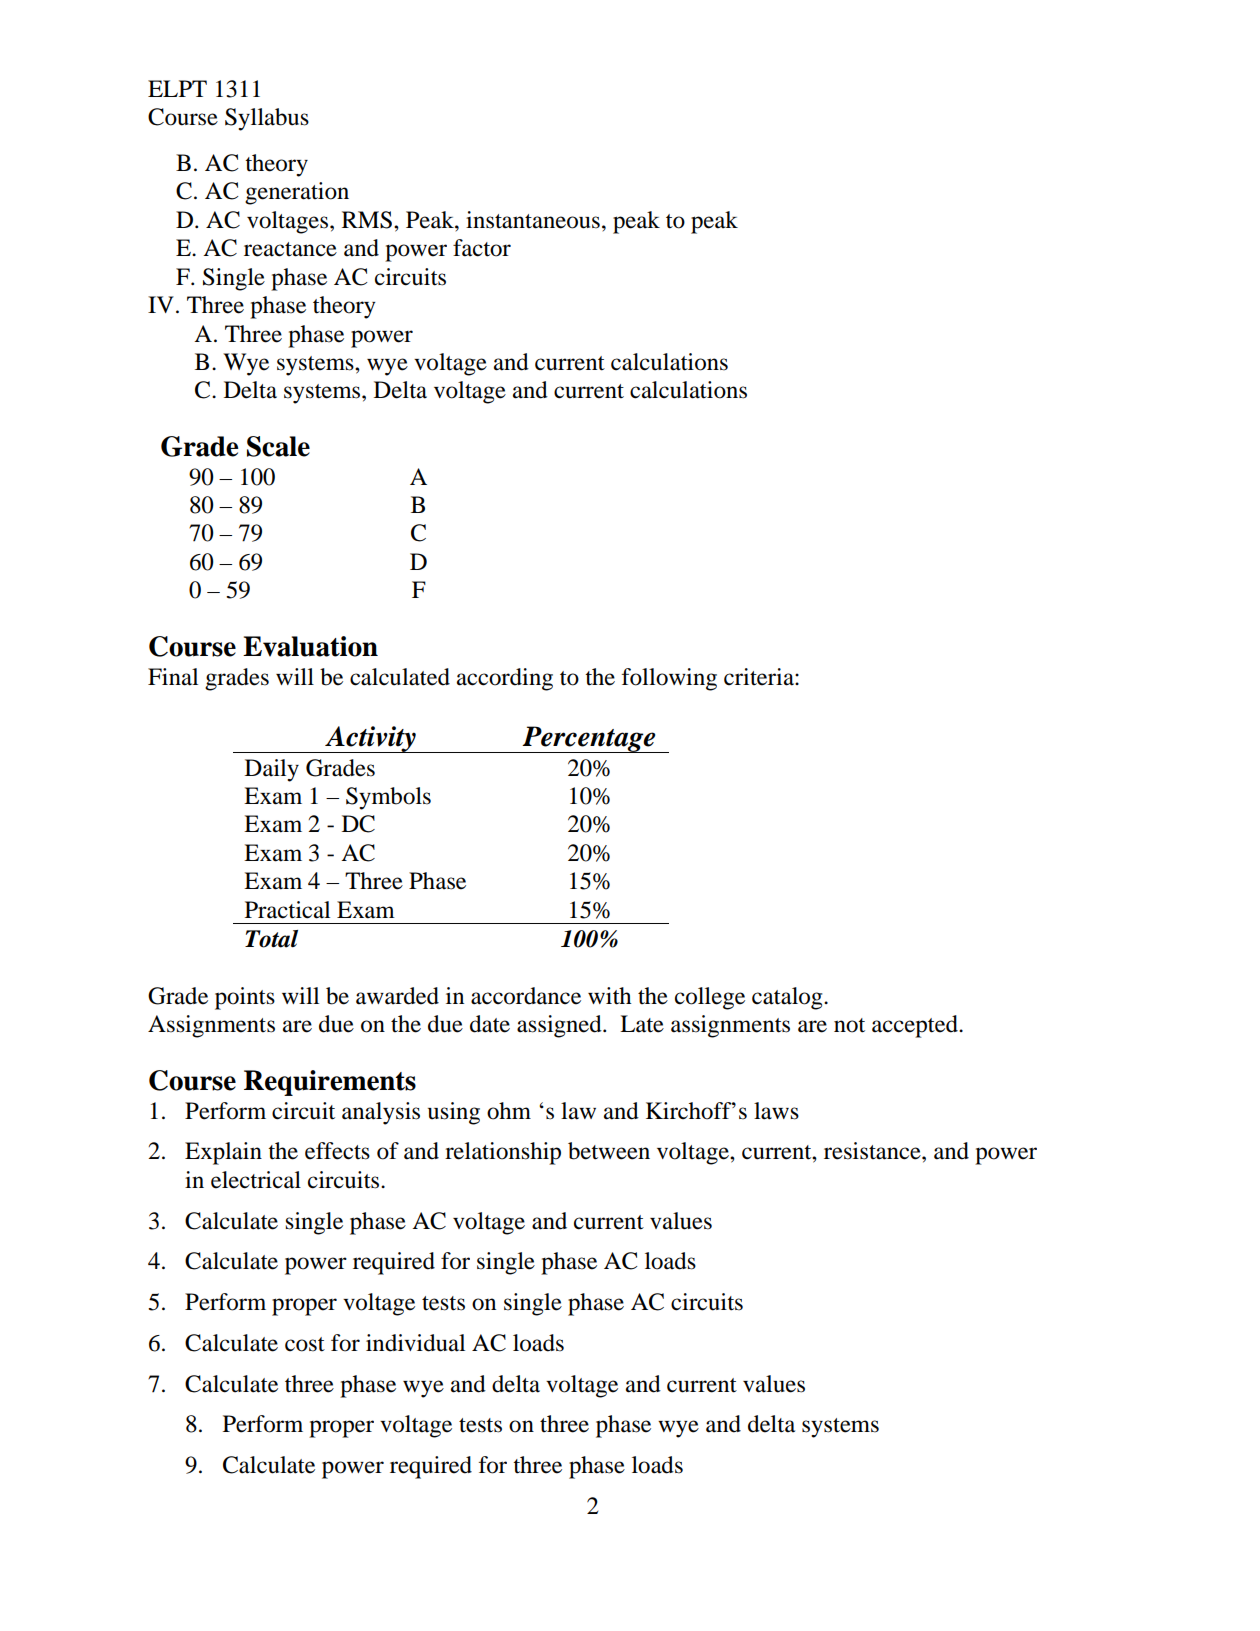 The height and width of the image is (1631, 1260). What do you see at coordinates (272, 770) in the image?
I see `Daily` at bounding box center [272, 770].
